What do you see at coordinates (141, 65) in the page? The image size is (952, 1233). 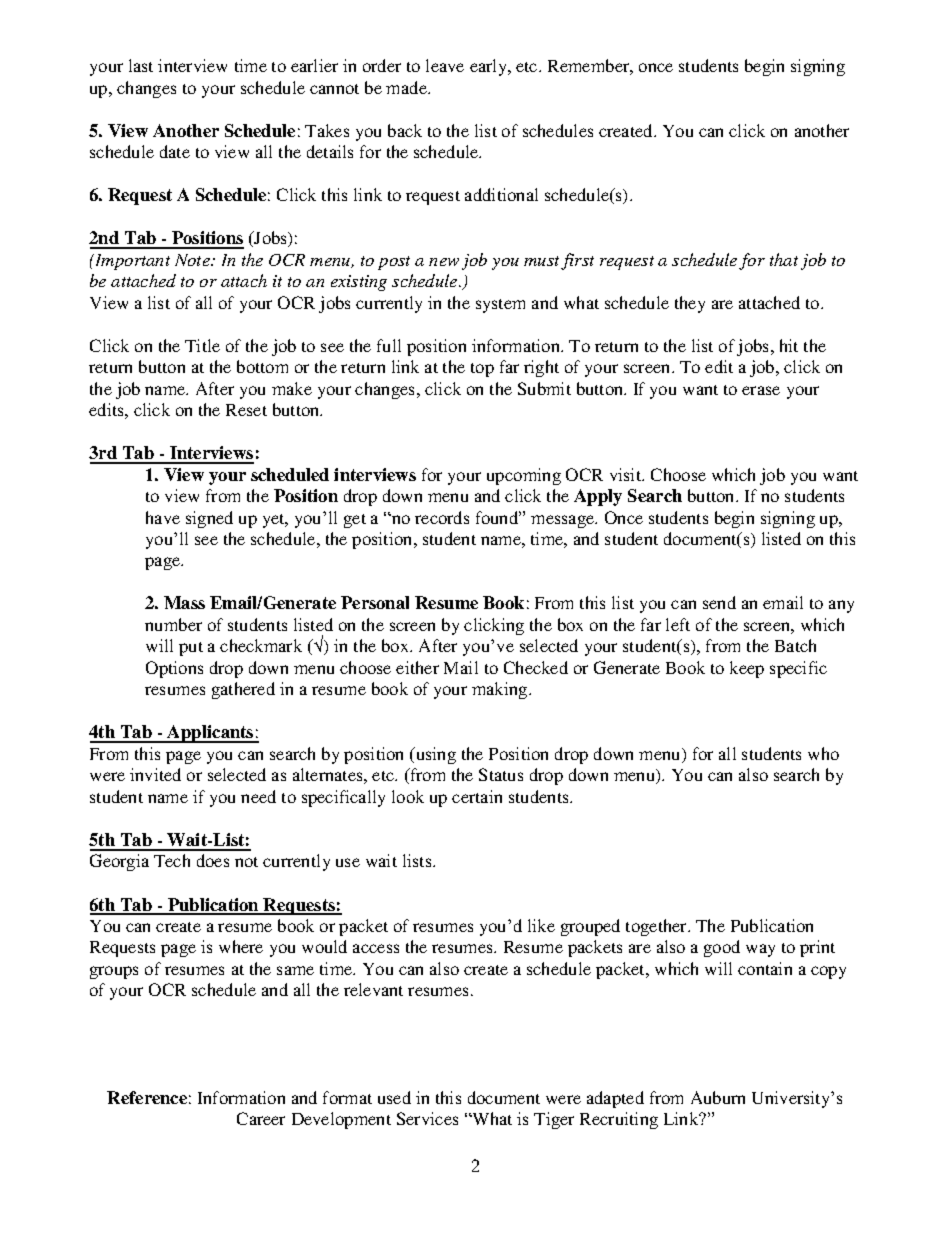 I see `last` at bounding box center [141, 65].
